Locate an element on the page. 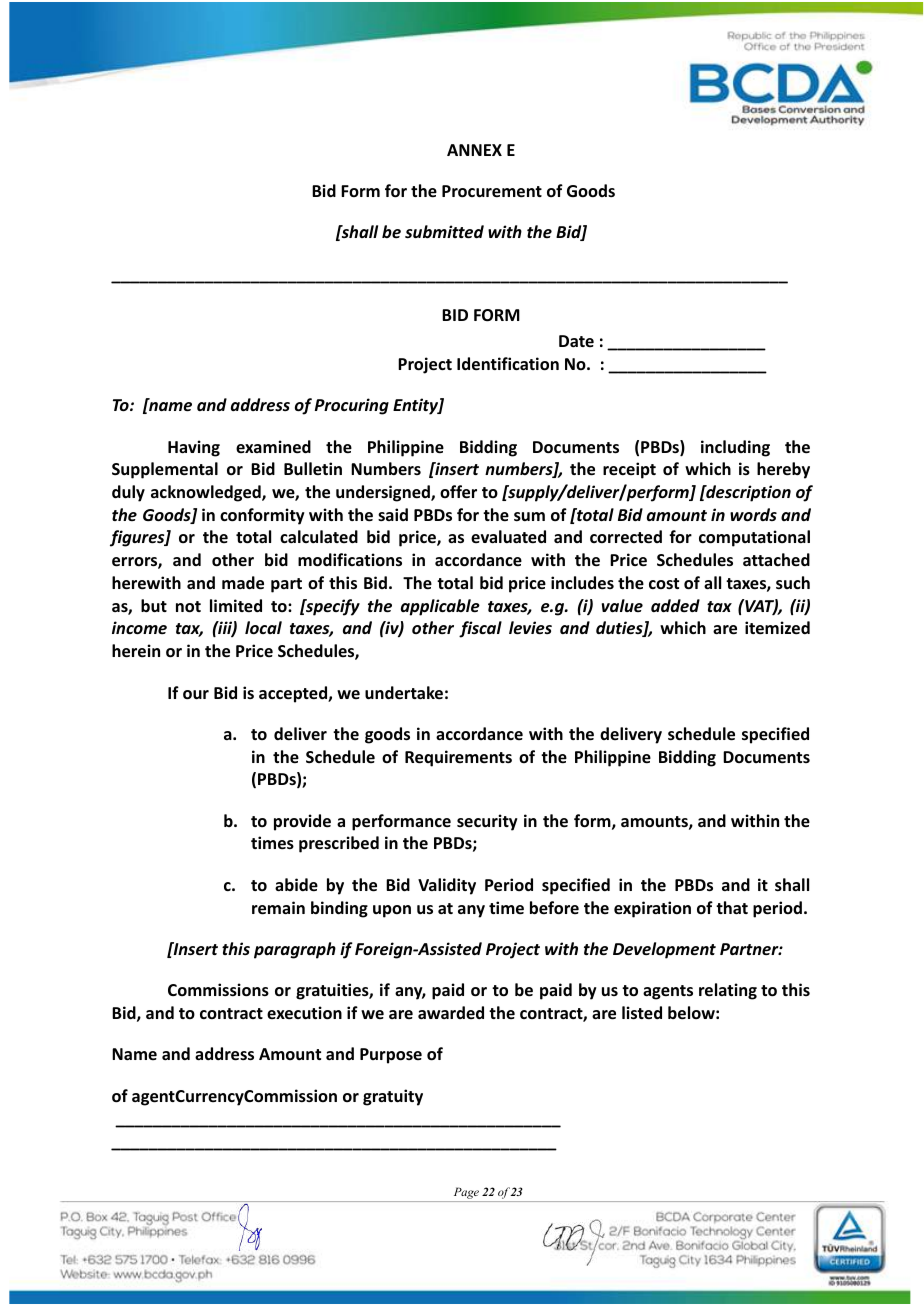 Image resolution: width=924 pixels, height=1307 pixels. fiscal is located at coordinates (480, 629).
